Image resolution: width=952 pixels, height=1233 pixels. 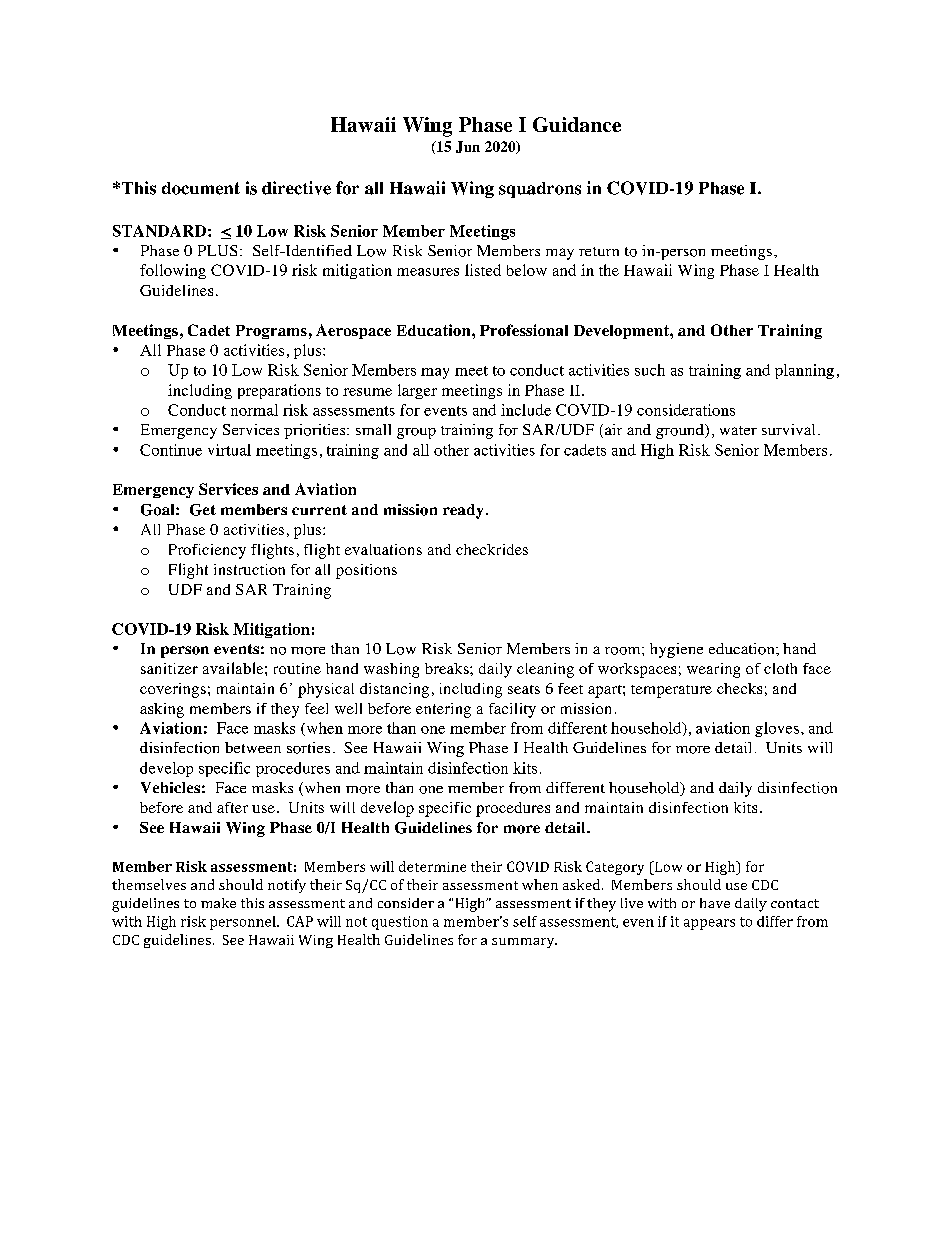 What do you see at coordinates (738, 430) in the page?
I see `water` at bounding box center [738, 430].
